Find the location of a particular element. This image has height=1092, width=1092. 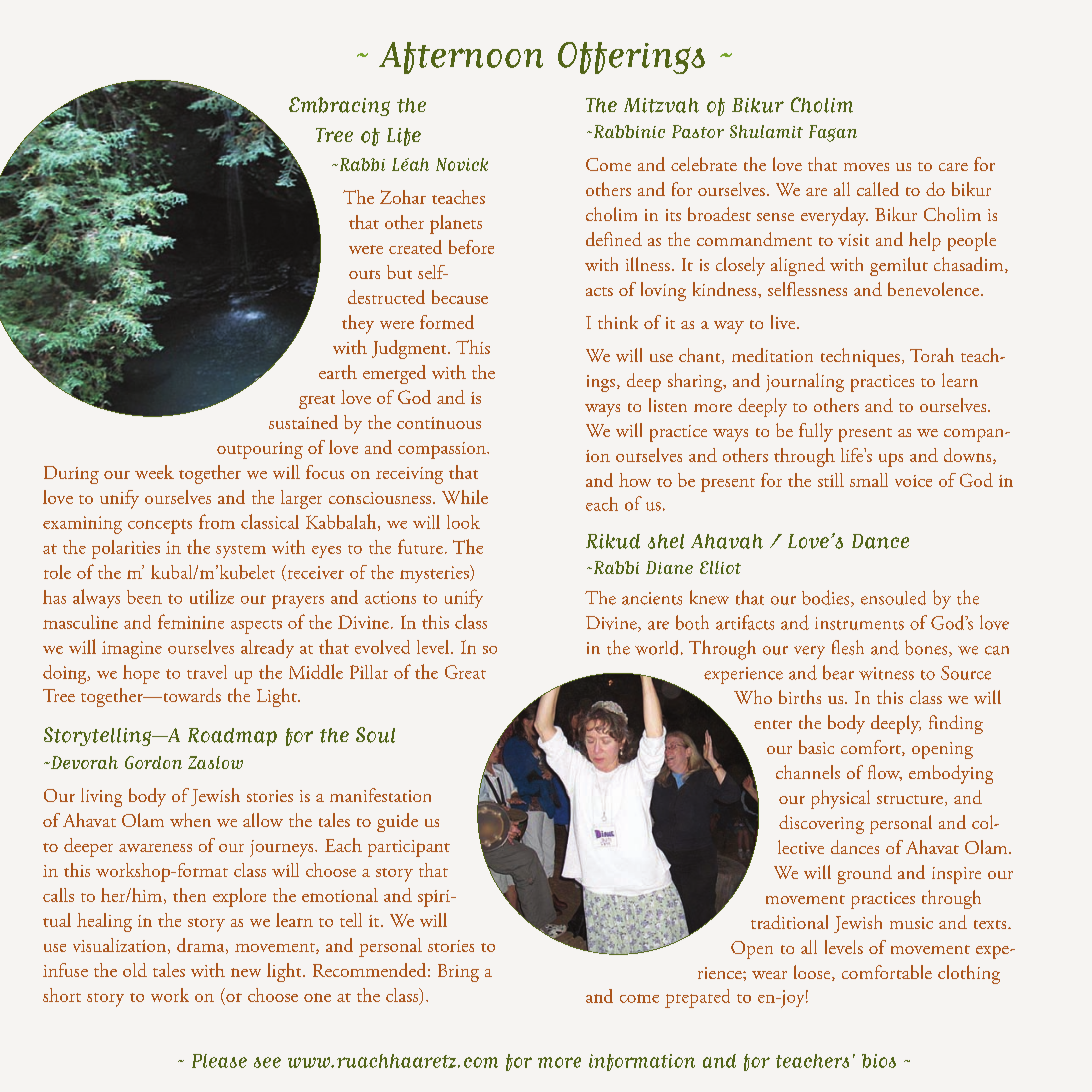

mysteries is located at coordinates (435, 574).
